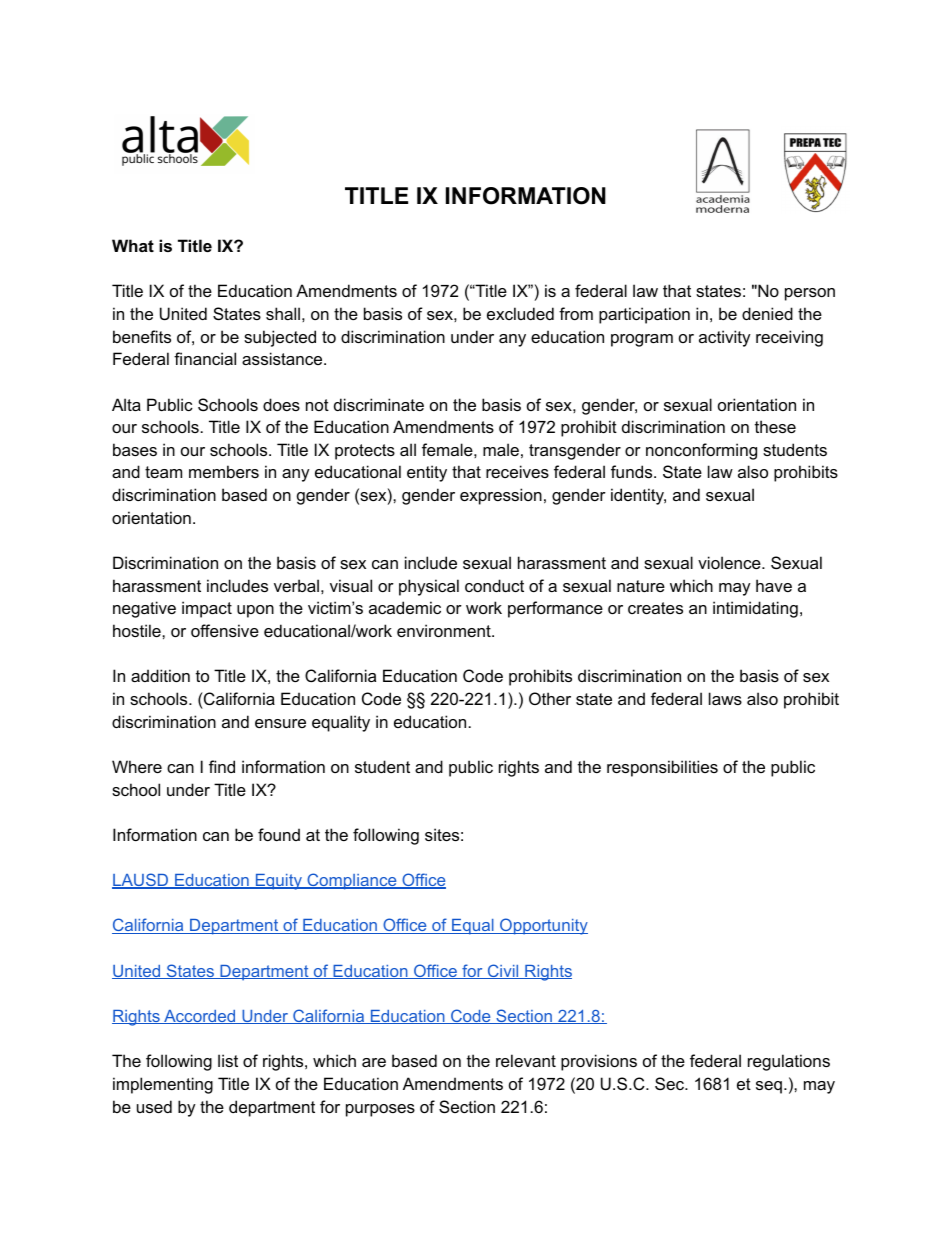  What do you see at coordinates (133, 245) in the screenshot?
I see `What` at bounding box center [133, 245].
